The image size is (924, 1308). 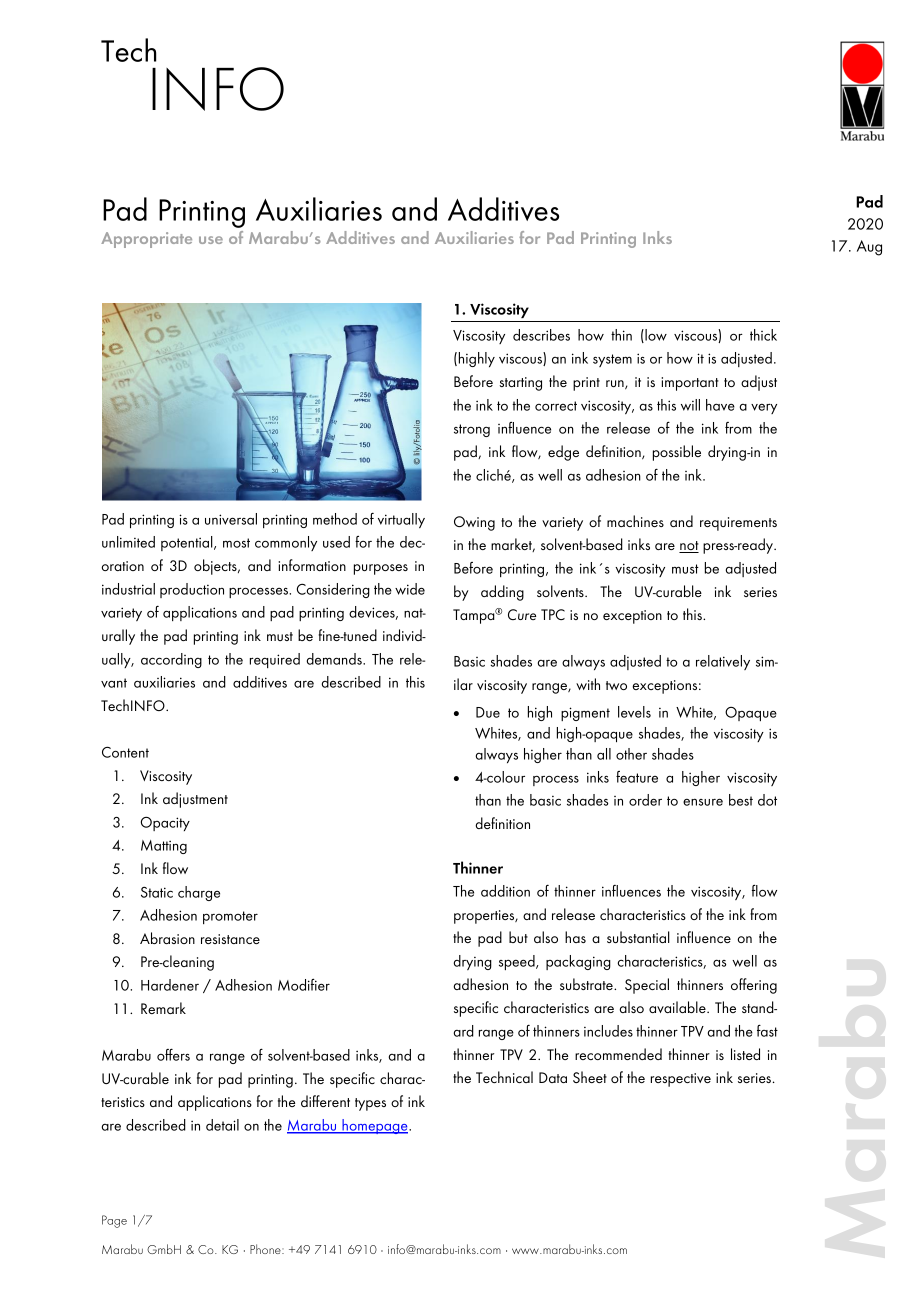 What do you see at coordinates (125, 752) in the screenshot?
I see `Content` at bounding box center [125, 752].
